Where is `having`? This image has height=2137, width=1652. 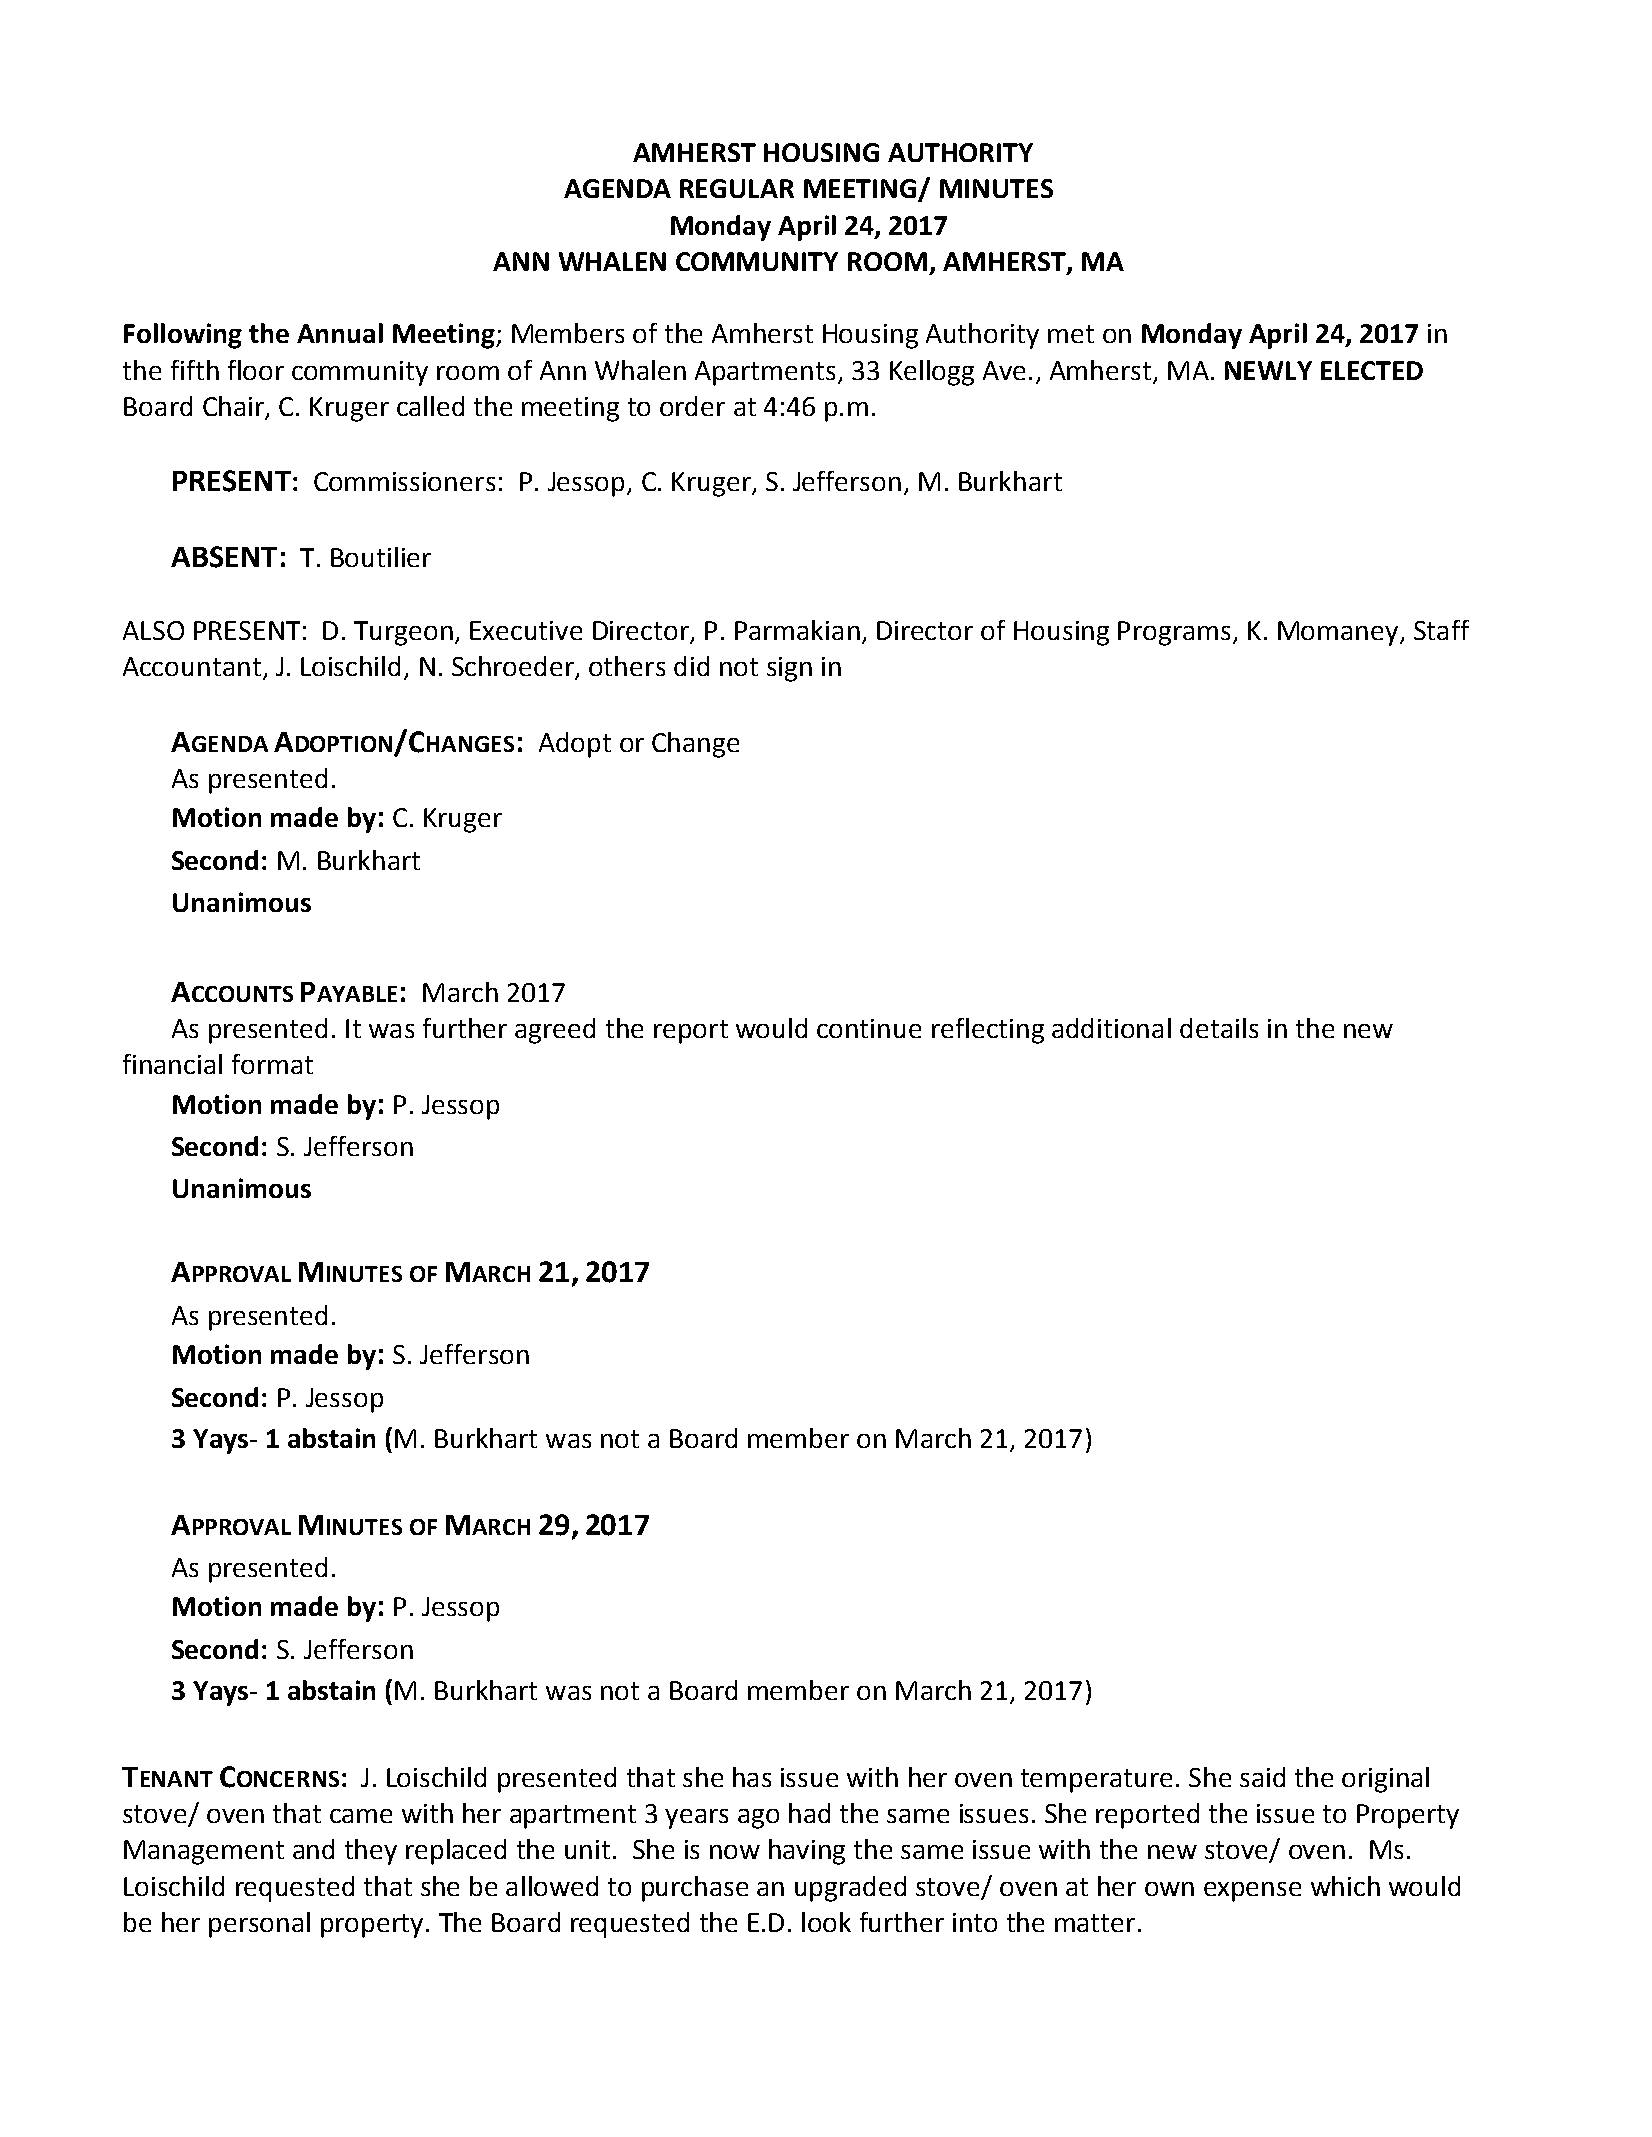
having is located at coordinates (807, 1852).
